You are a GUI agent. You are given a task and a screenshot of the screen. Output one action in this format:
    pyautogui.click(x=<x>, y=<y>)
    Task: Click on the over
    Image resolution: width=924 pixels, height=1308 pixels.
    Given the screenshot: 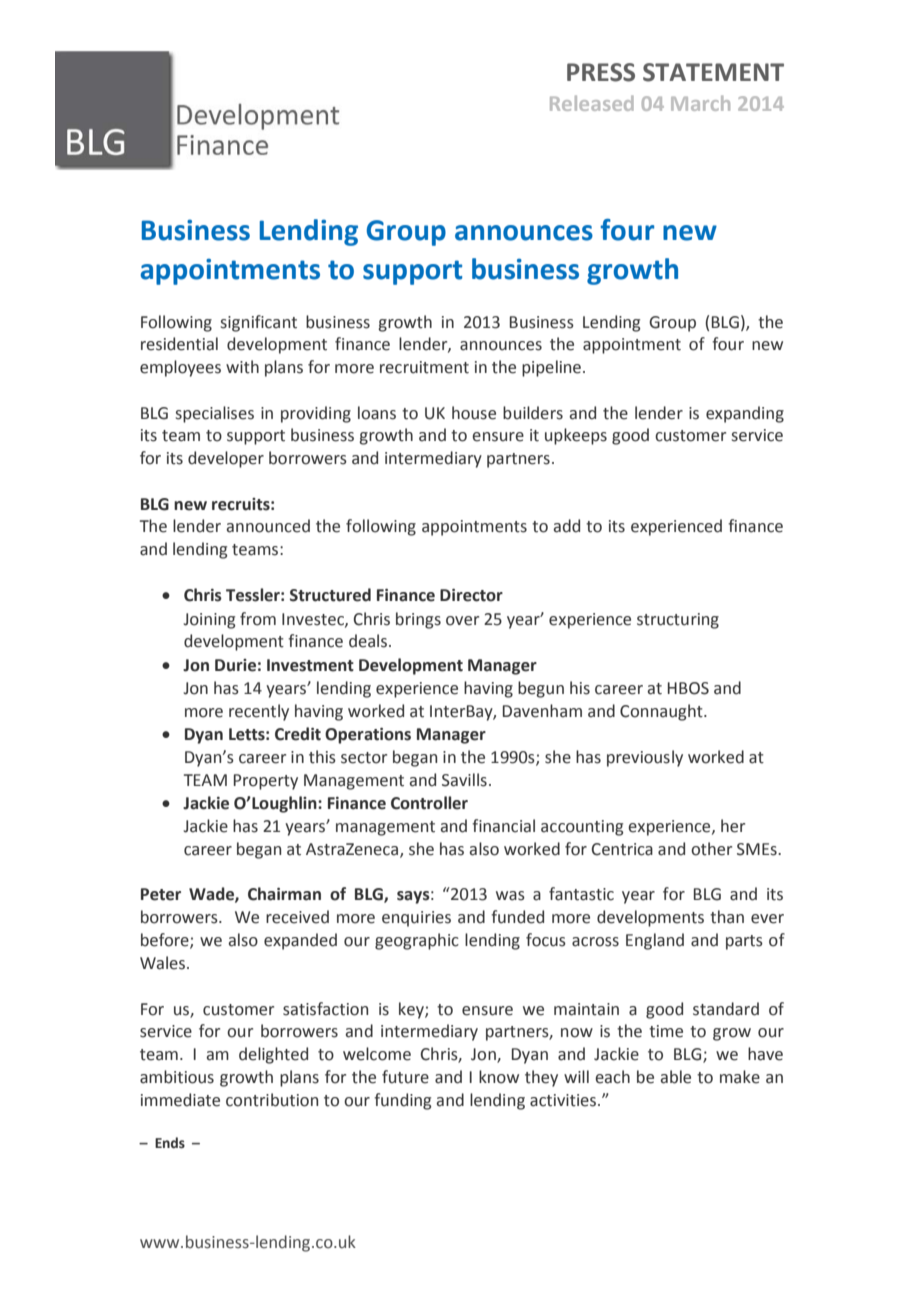 What is the action you would take?
    pyautogui.click(x=462, y=621)
